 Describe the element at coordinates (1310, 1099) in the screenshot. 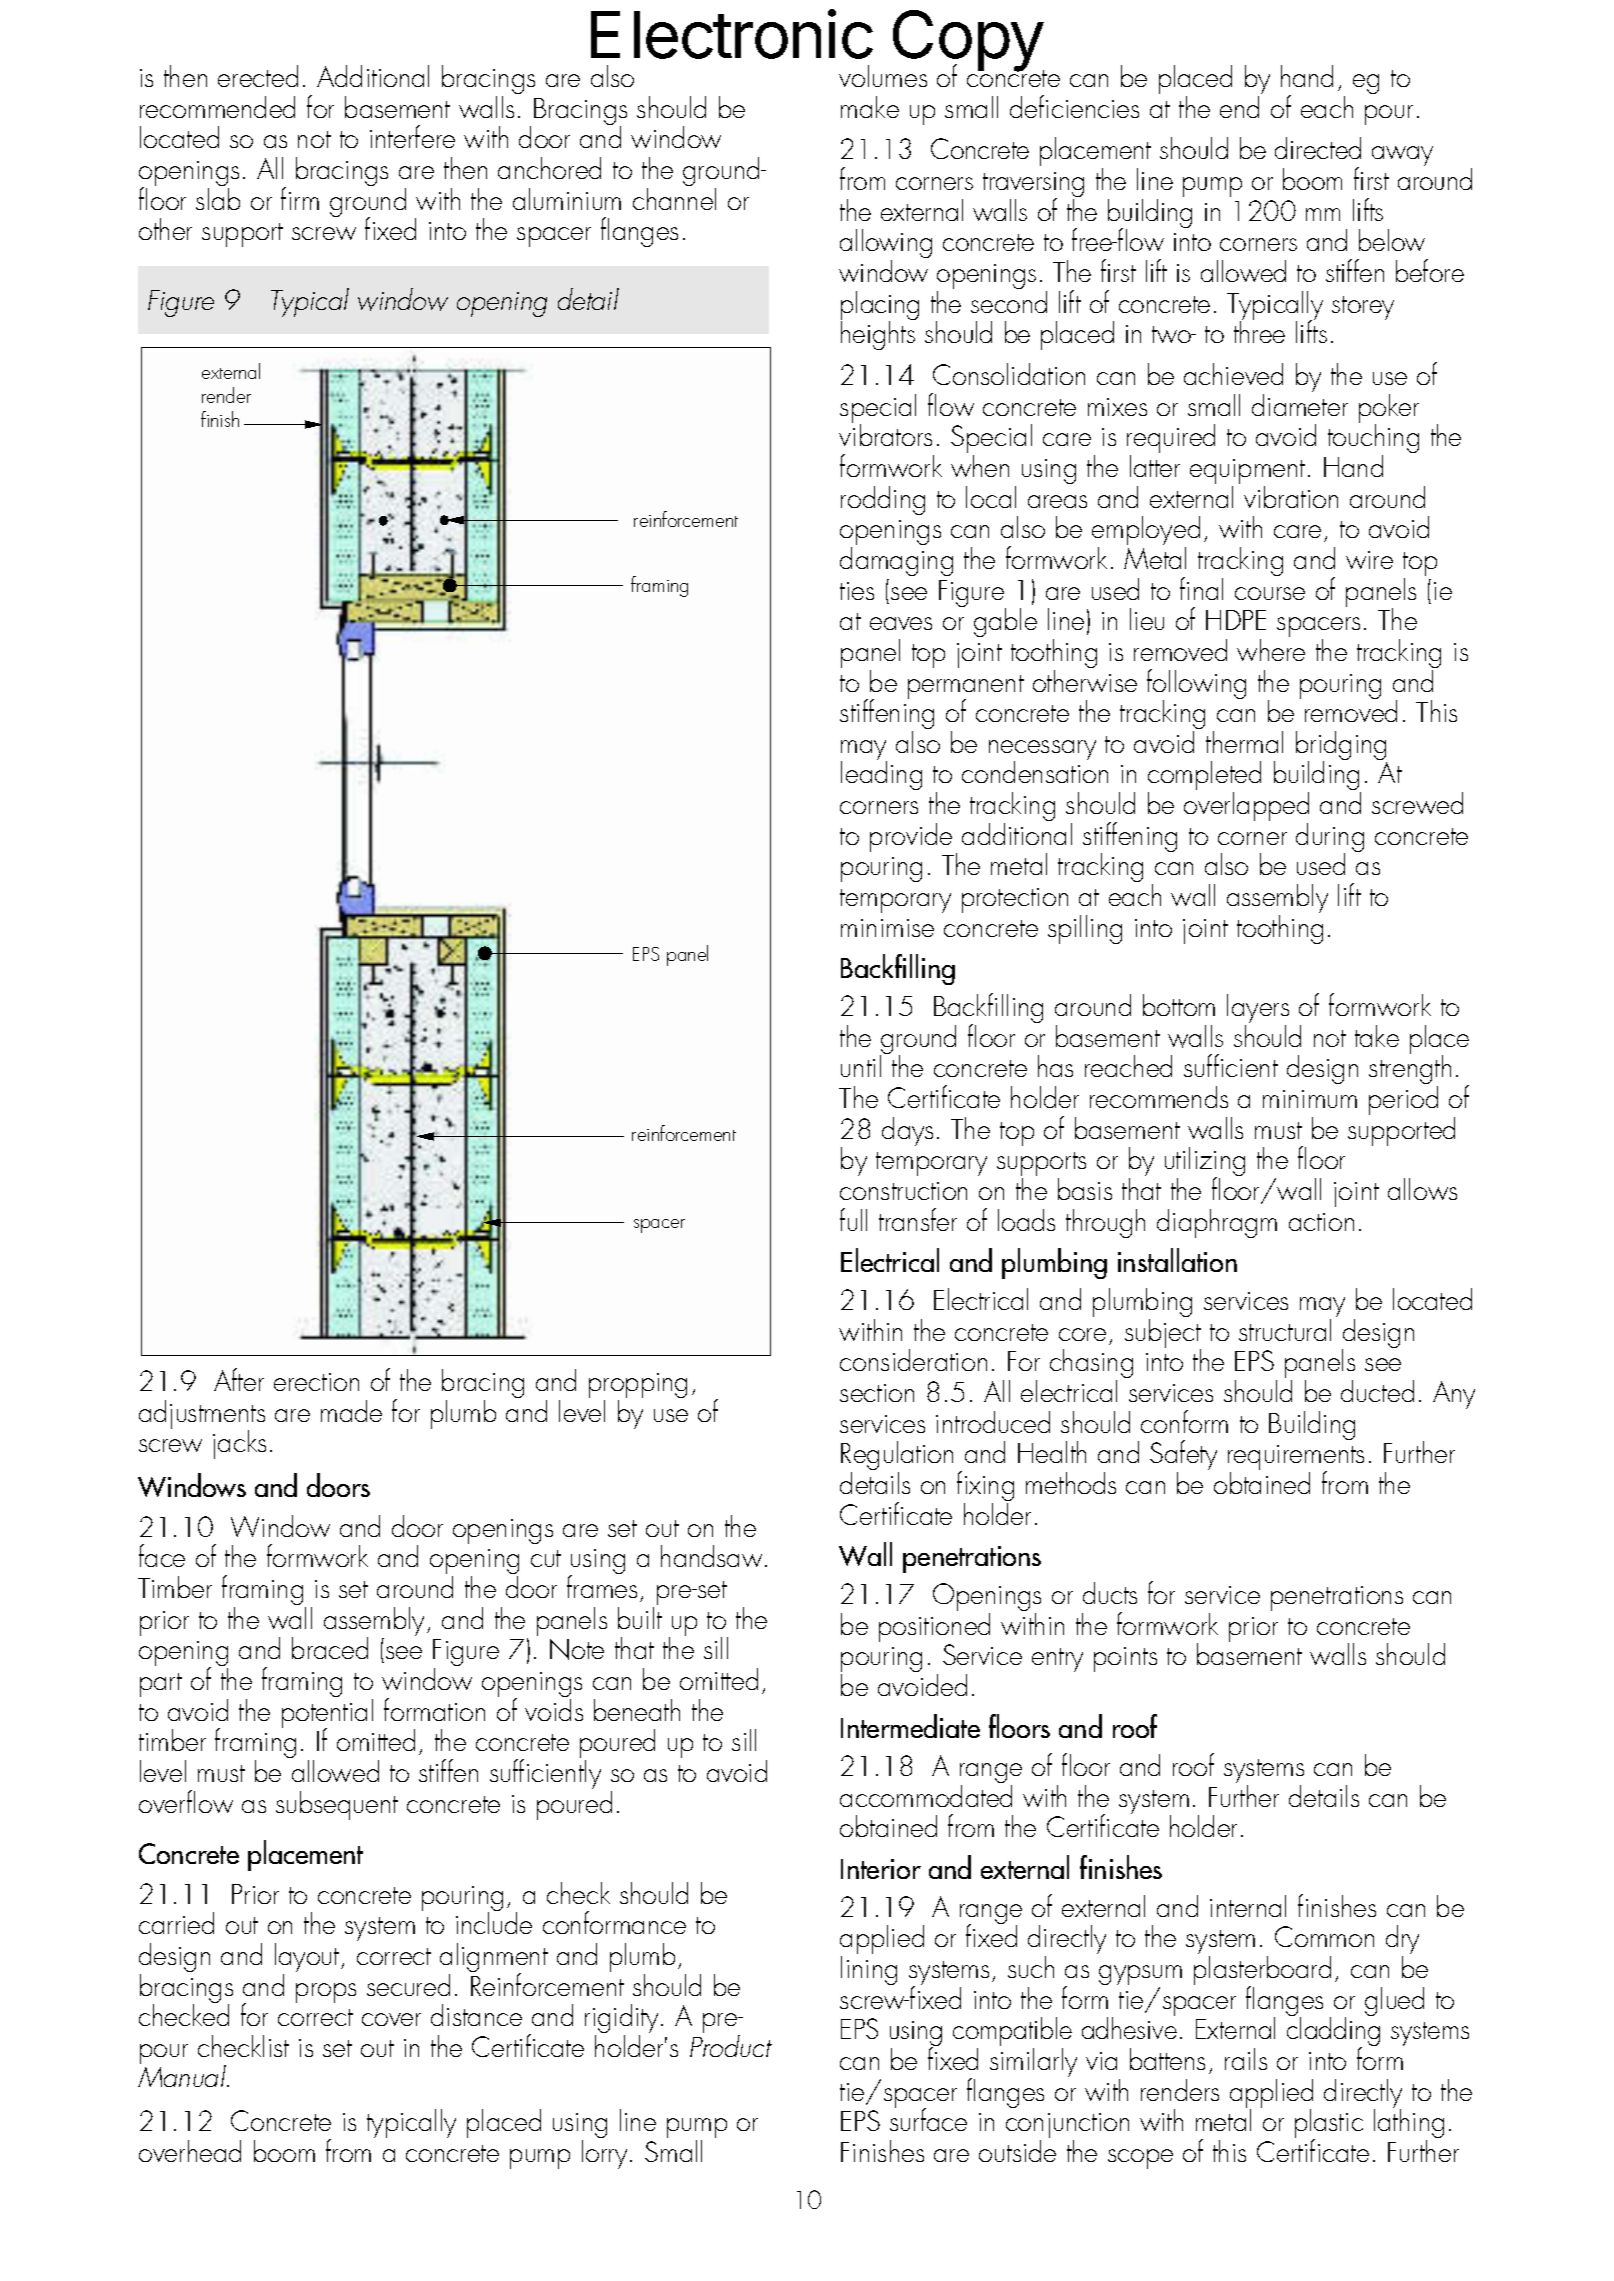

I see `minimum` at that location.
